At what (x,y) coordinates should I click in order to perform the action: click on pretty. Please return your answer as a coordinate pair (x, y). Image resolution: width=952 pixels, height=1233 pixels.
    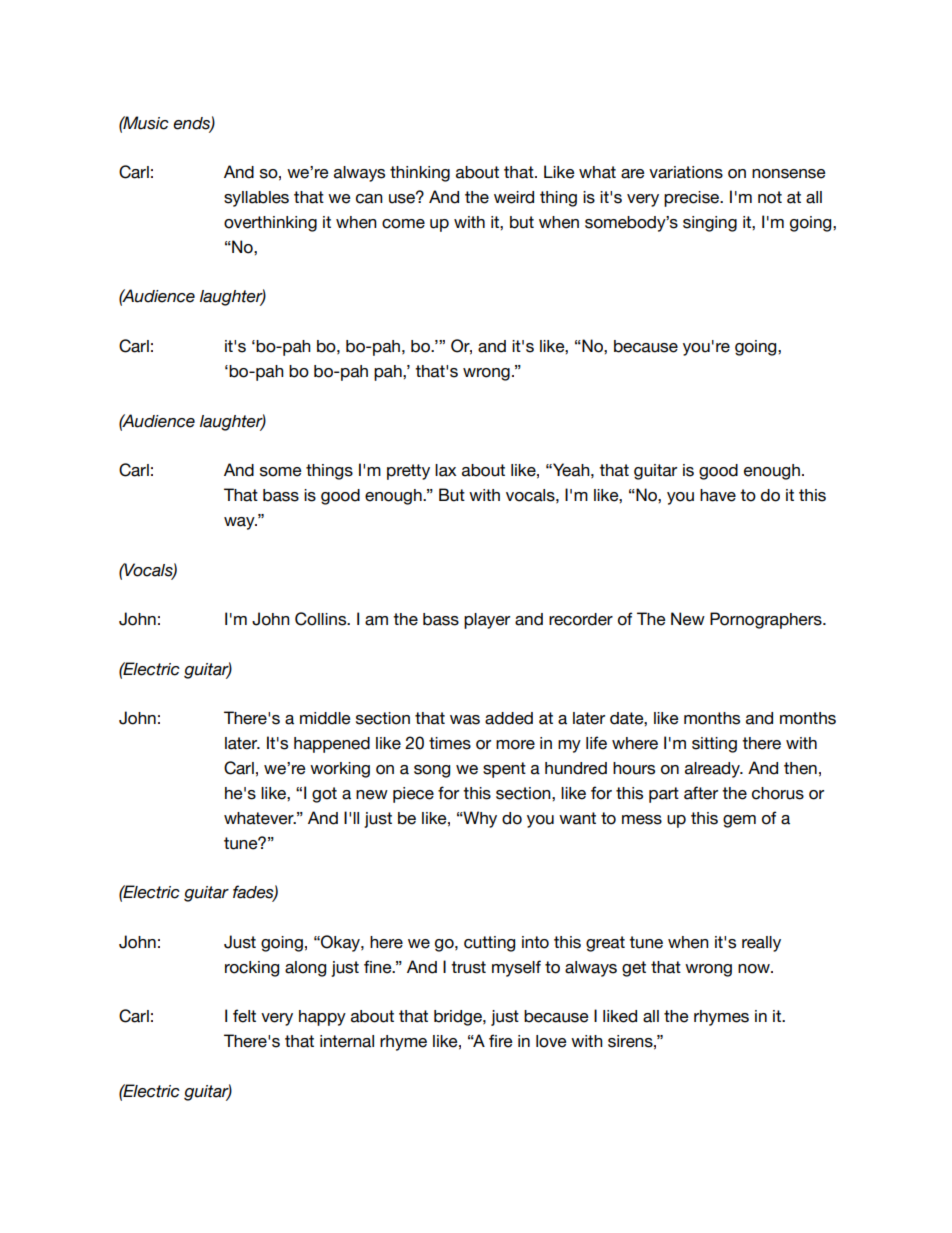
    Looking at the image, I should click on (408, 472).
